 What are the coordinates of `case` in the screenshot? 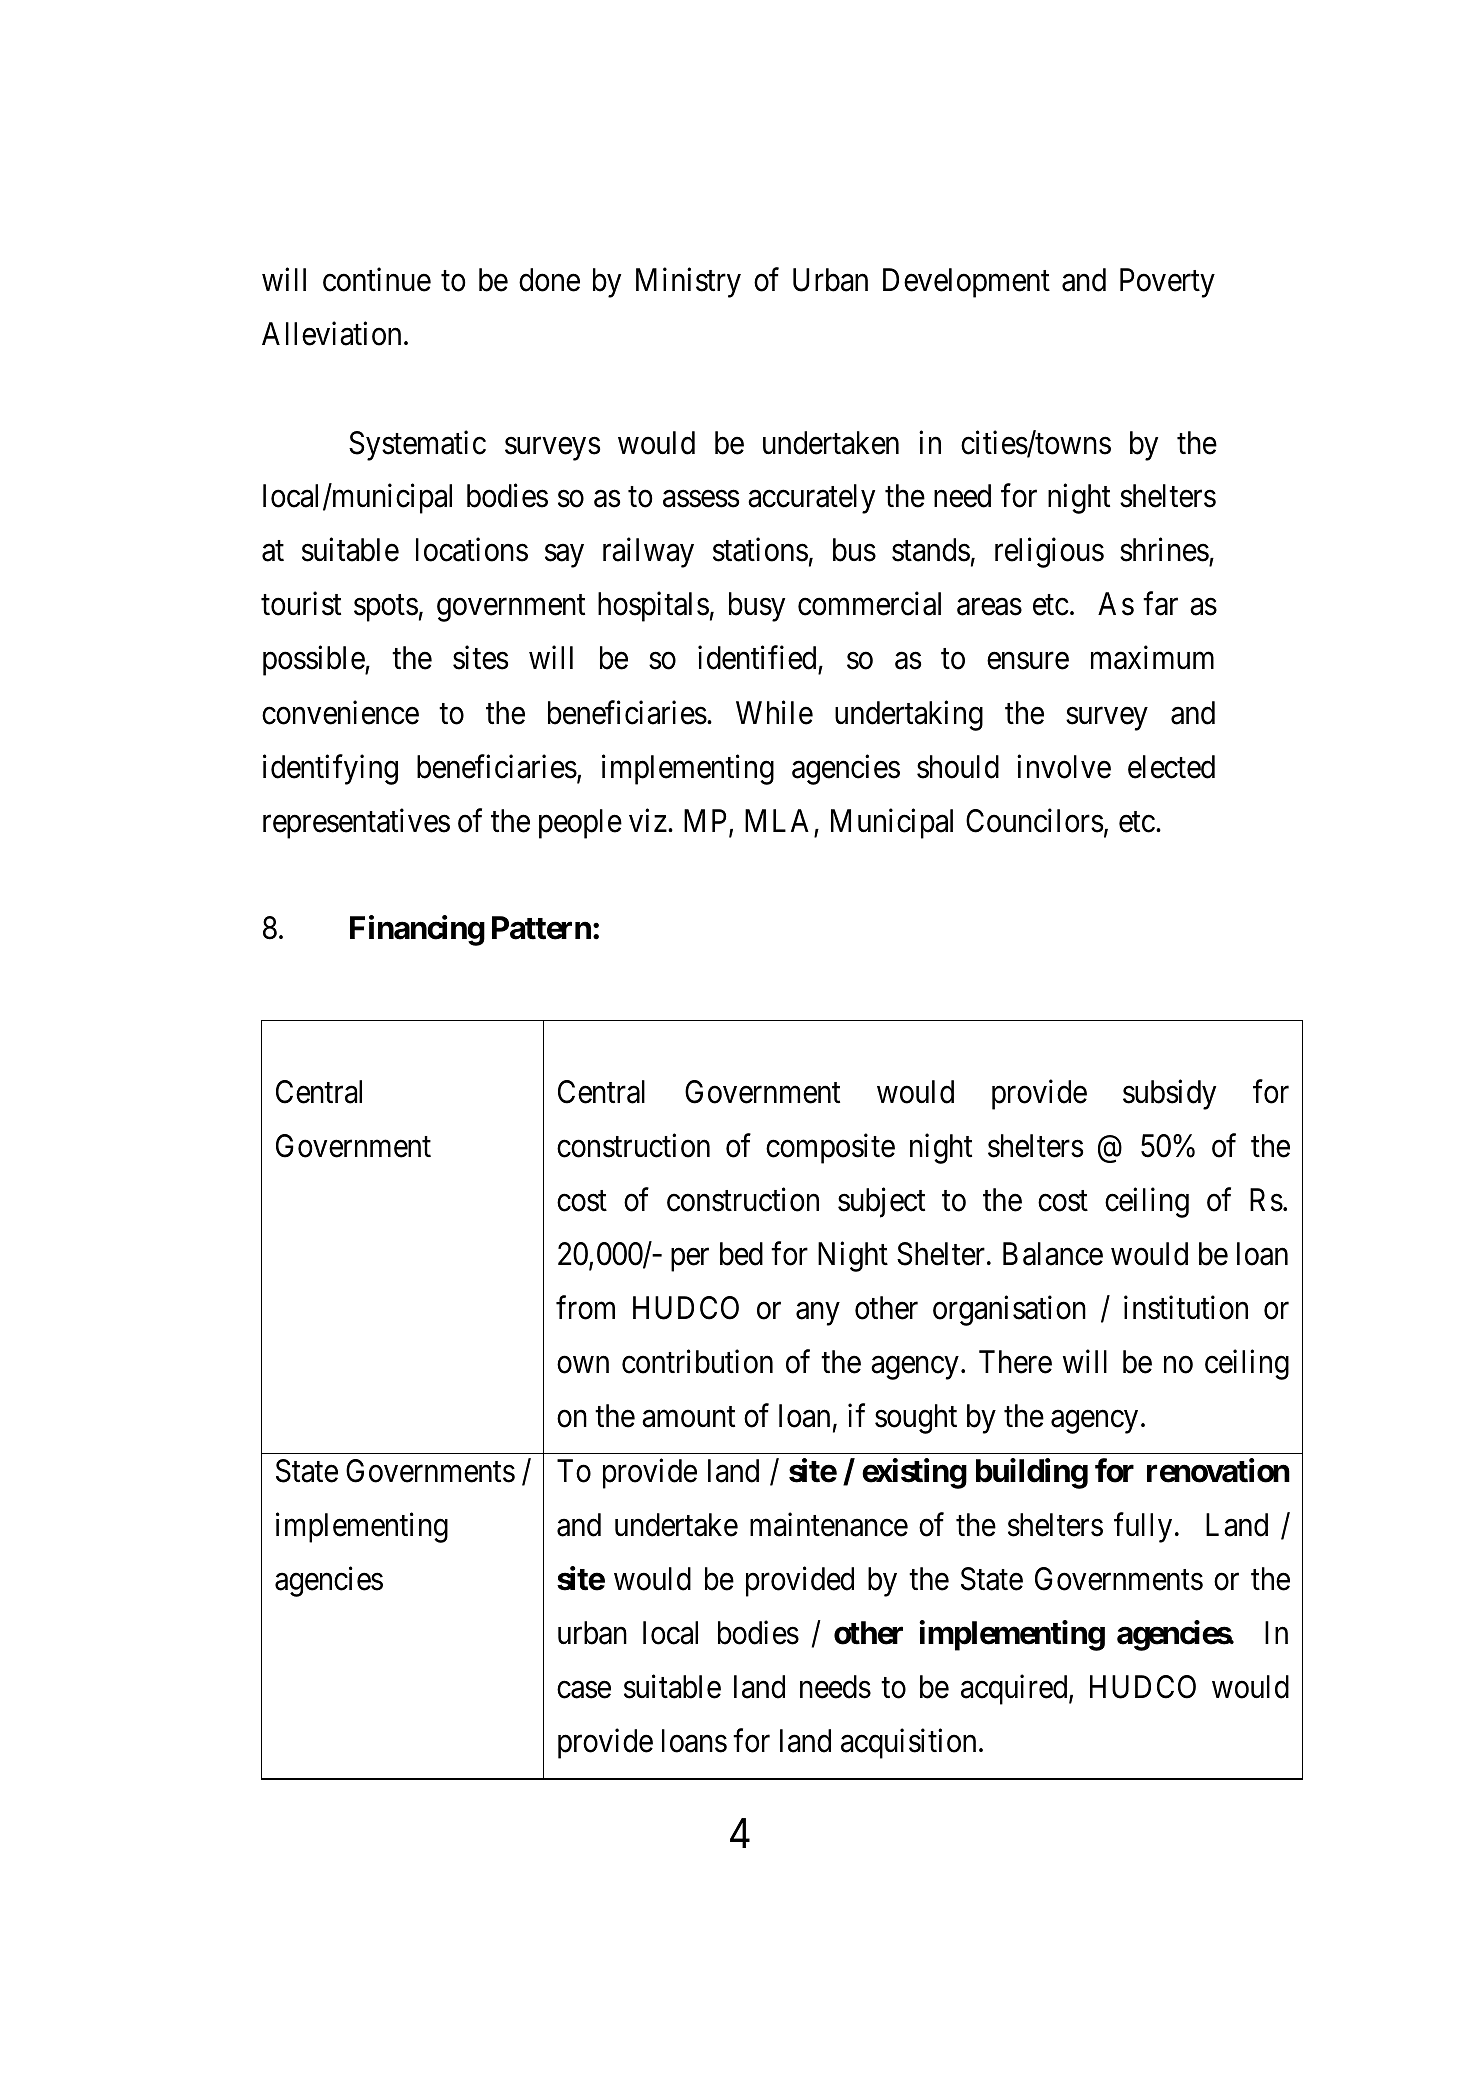 It's located at (584, 1690).
